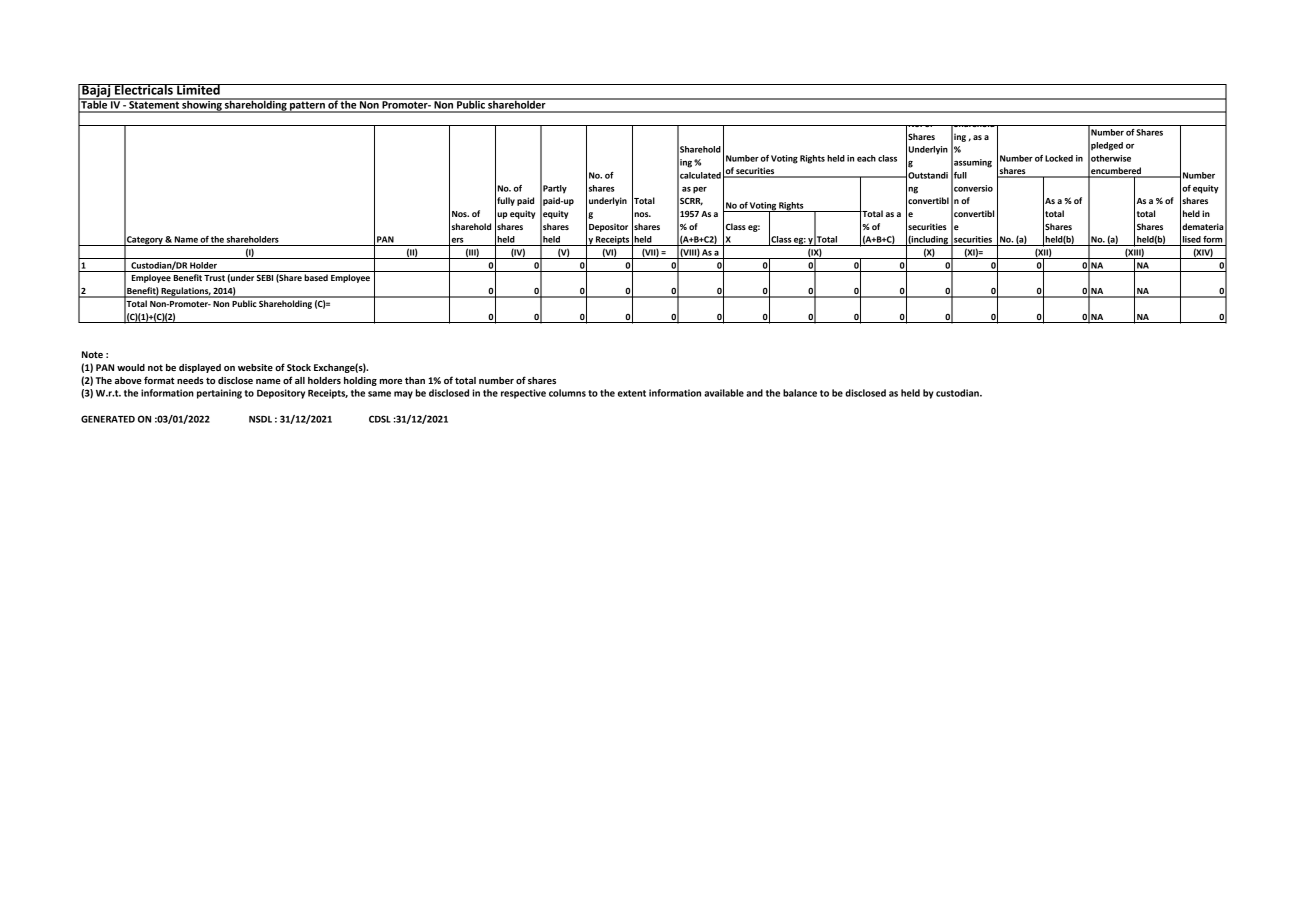 Image resolution: width=1308 pixels, height=924 pixels. What do you see at coordinates (214, 278) in the page?
I see `Trust` at bounding box center [214, 278].
